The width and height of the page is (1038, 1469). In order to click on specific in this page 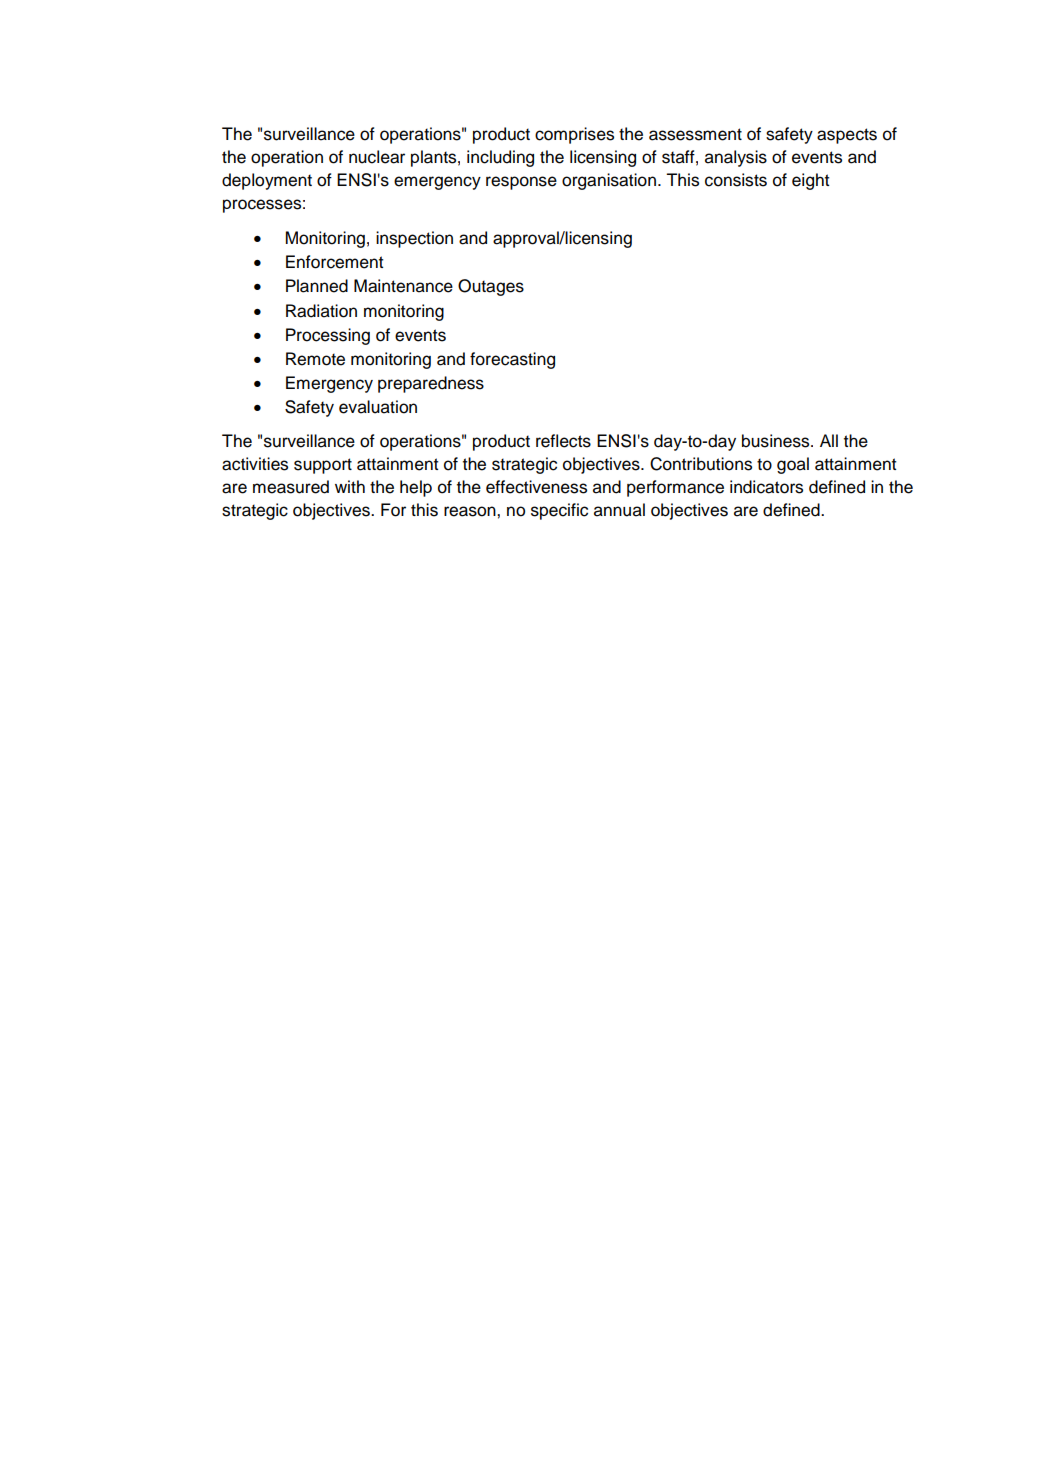, I will do `click(559, 511)`.
